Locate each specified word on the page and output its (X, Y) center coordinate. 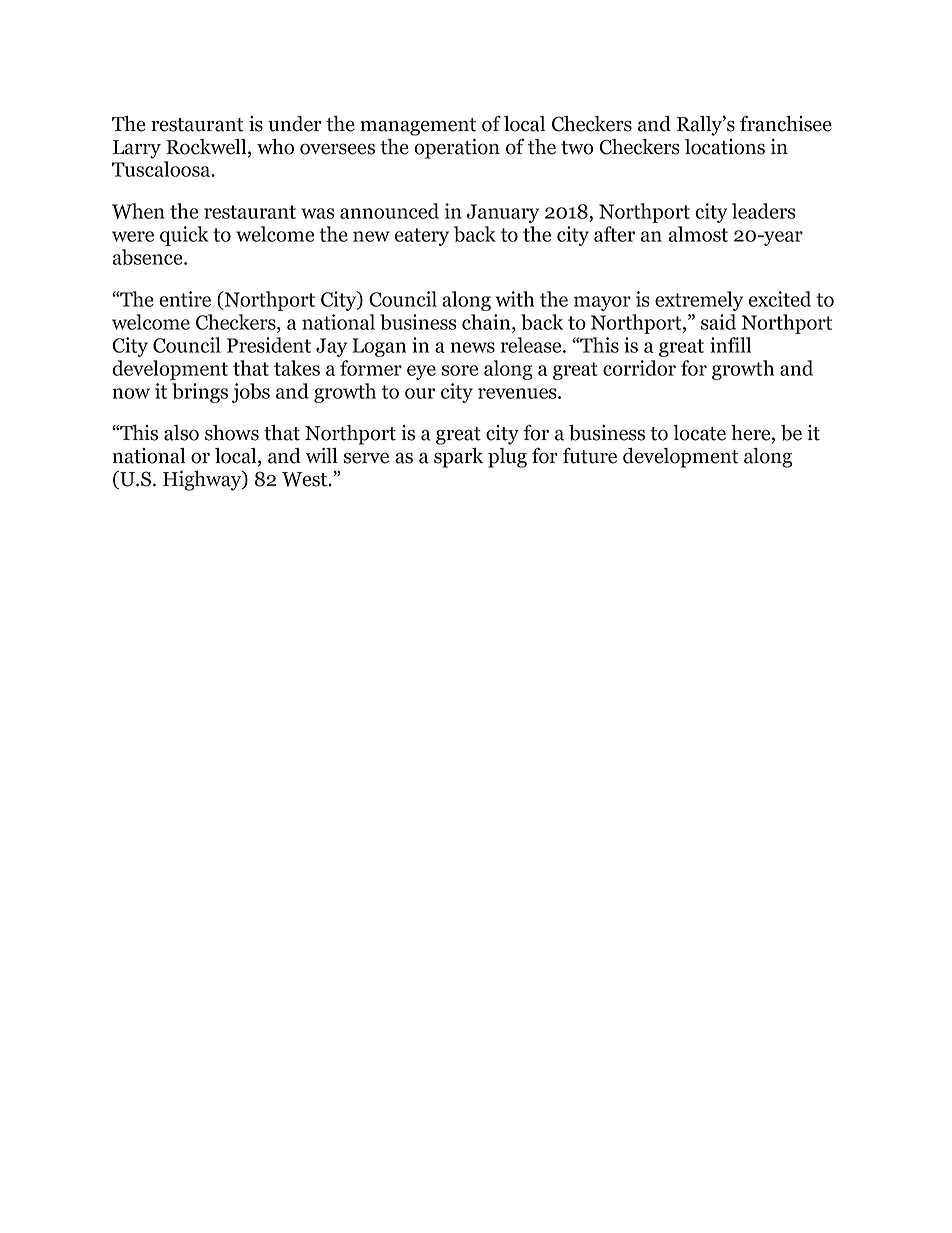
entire (185, 299)
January (503, 213)
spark (458, 458)
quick (184, 236)
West (306, 479)
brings (200, 393)
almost (698, 234)
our (420, 393)
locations (725, 147)
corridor (639, 368)
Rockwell (207, 148)
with (515, 299)
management (418, 127)
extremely (699, 301)
